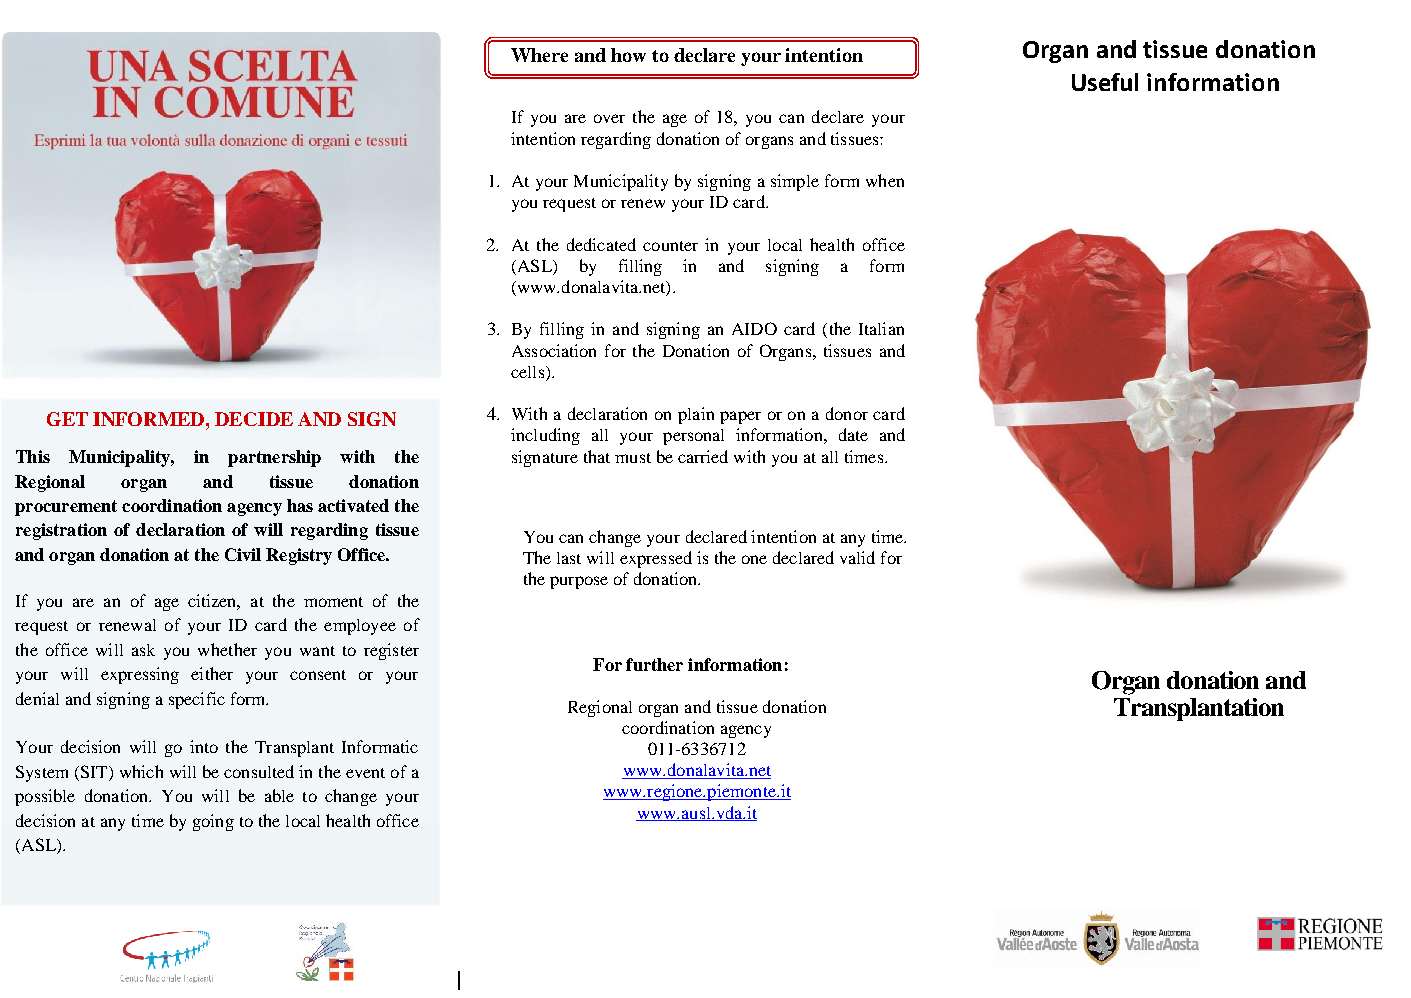 The image size is (1411, 998). What do you see at coordinates (365, 773) in the screenshot?
I see `event` at bounding box center [365, 773].
